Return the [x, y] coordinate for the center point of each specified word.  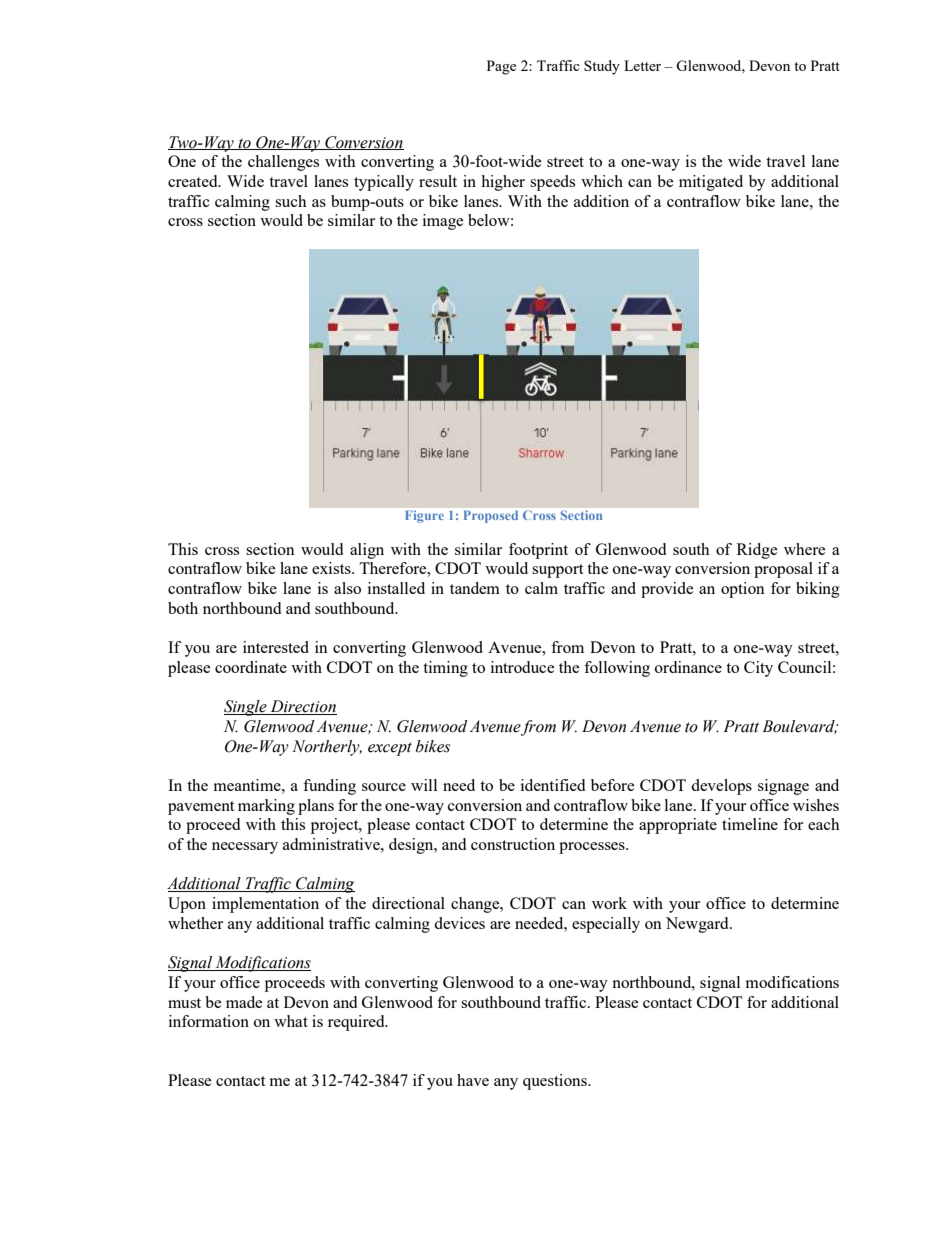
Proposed [491, 516]
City [758, 669]
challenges [283, 163]
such [291, 201]
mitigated [711, 183]
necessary [245, 848]
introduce [522, 667]
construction [513, 844]
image [443, 222]
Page [501, 67]
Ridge [757, 551]
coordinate [251, 667]
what [291, 1021]
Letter [642, 65]
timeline [750, 824]
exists [332, 568]
